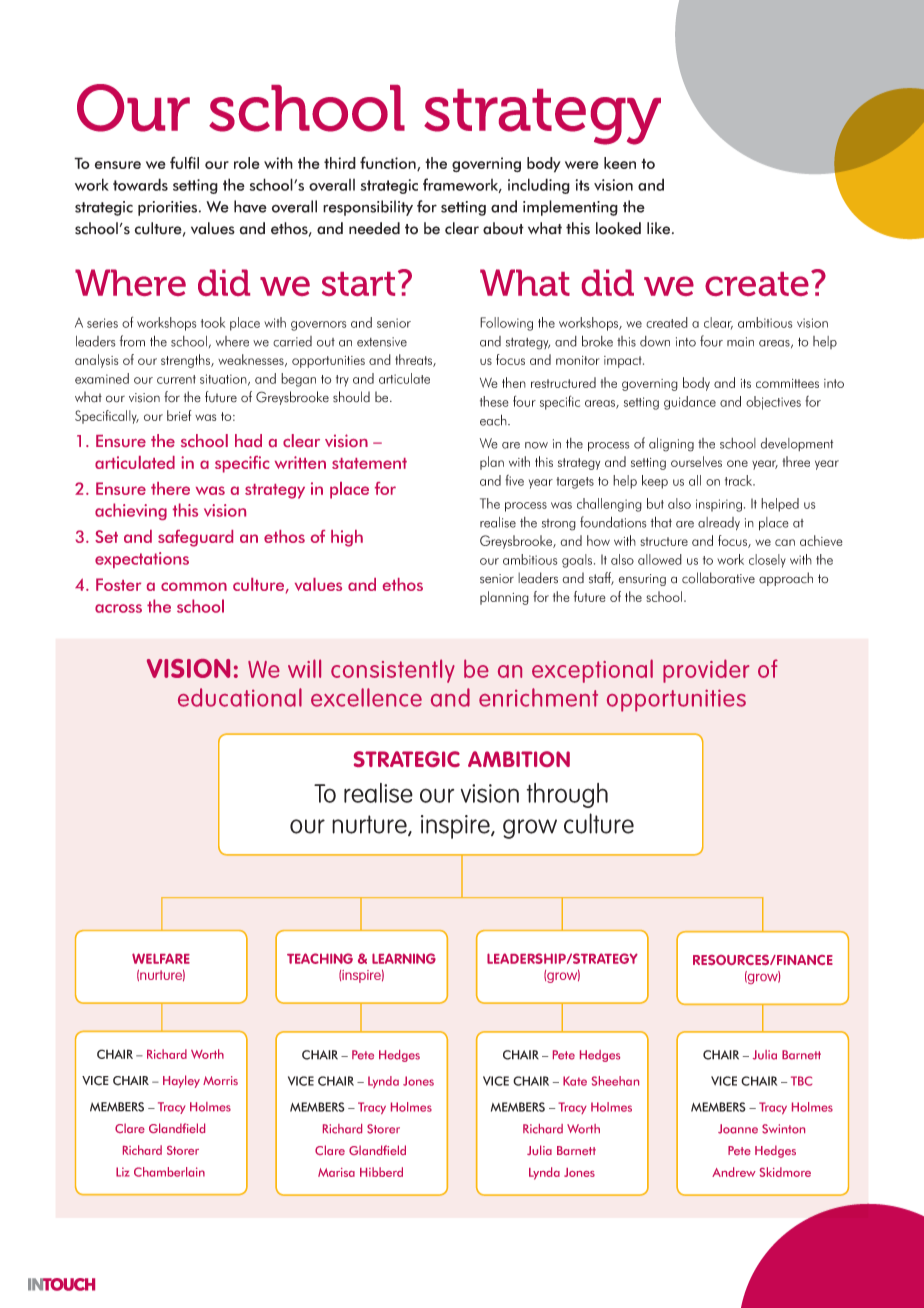 The width and height of the screenshot is (924, 1308). What do you see at coordinates (738, 1129) in the screenshot?
I see `Joanne` at bounding box center [738, 1129].
